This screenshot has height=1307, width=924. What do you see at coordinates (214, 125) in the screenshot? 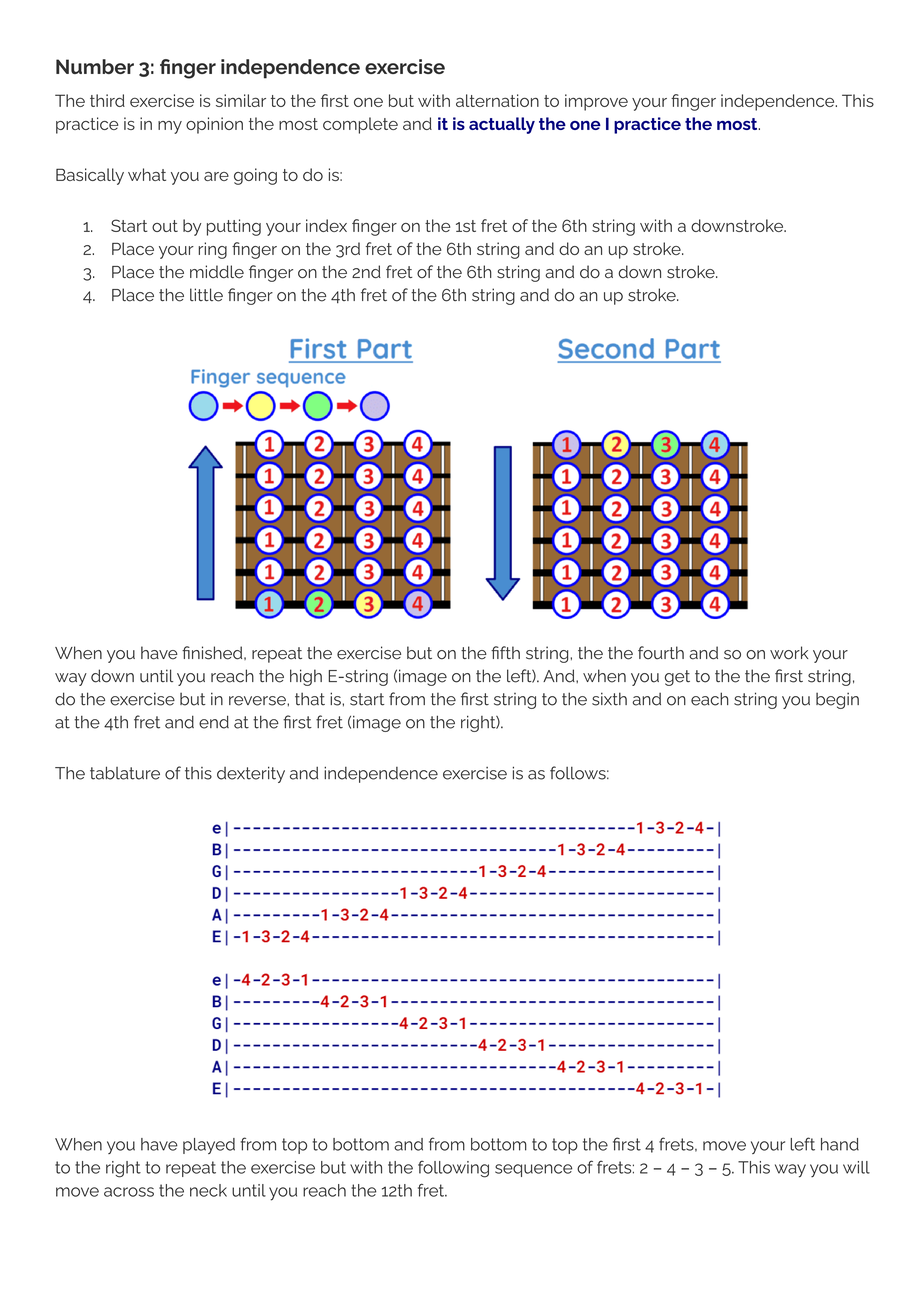
I see `opinion` at bounding box center [214, 125].
